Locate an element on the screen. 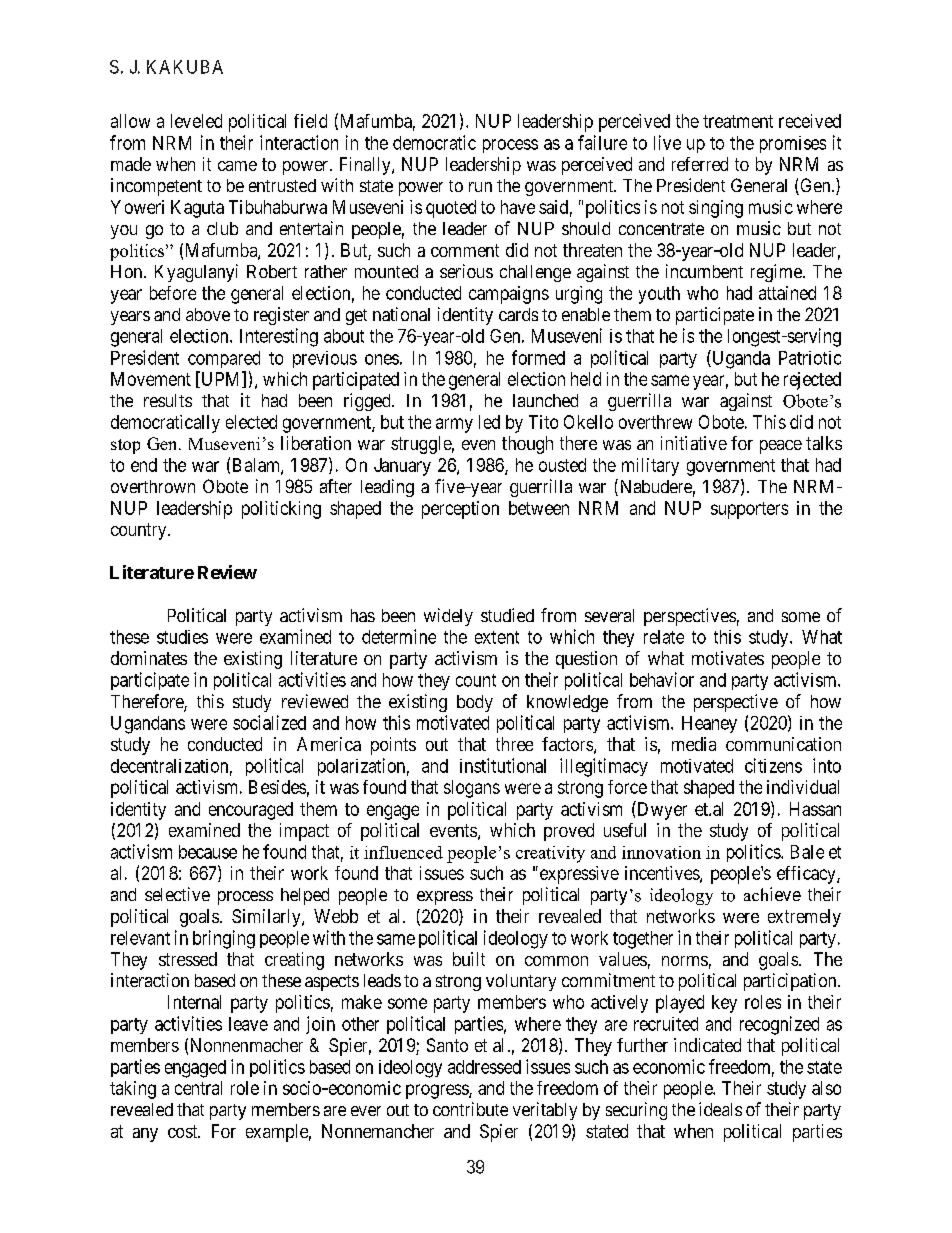 The height and width of the screenshot is (1233, 952). motivates is located at coordinates (728, 658).
